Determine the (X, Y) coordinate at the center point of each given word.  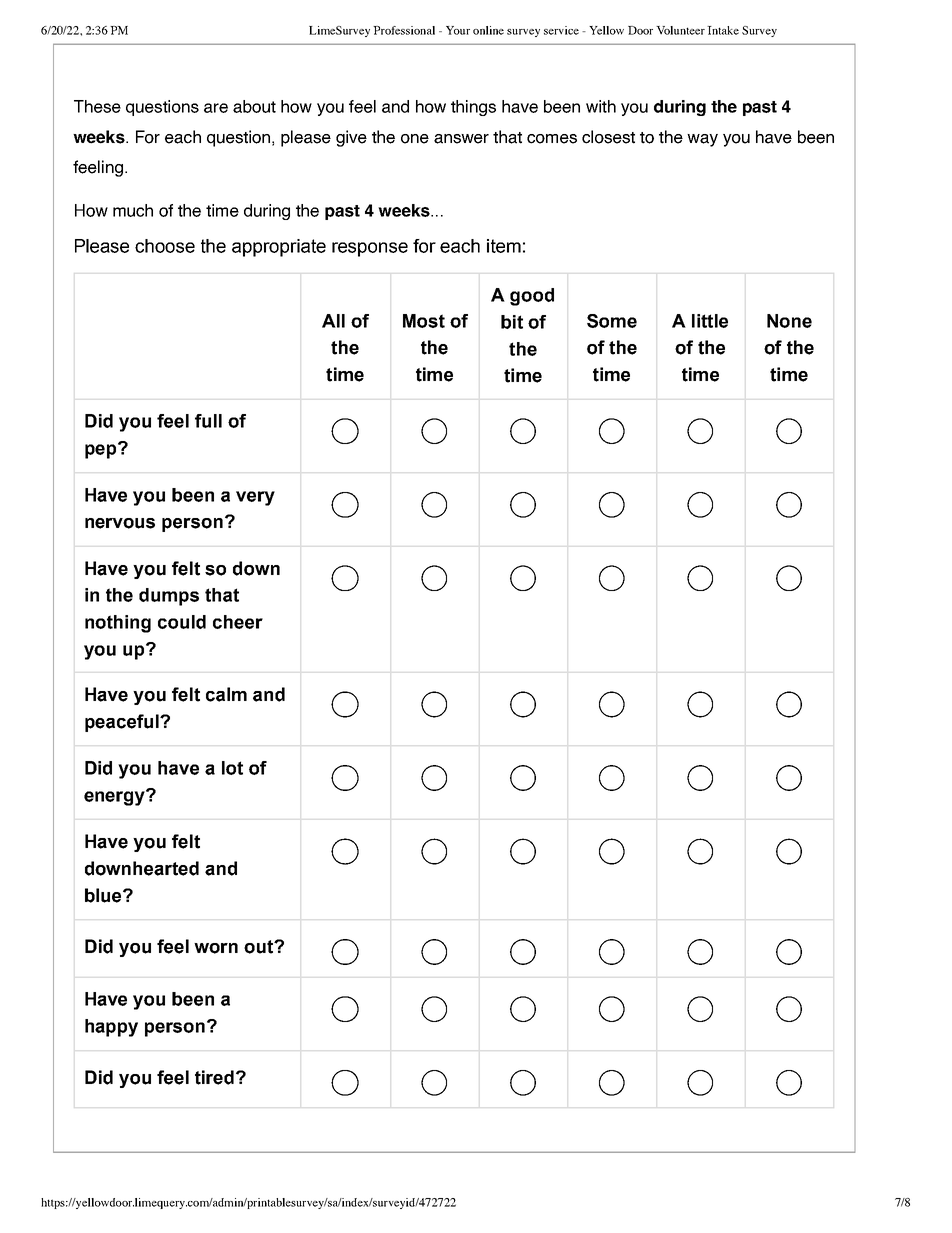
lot (232, 768)
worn (216, 948)
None (789, 321)
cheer (238, 622)
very (255, 498)
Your (458, 30)
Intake (723, 30)
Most (424, 321)
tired (214, 1077)
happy (111, 1028)
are (216, 108)
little (710, 321)
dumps (169, 597)
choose (165, 246)
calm (226, 694)
